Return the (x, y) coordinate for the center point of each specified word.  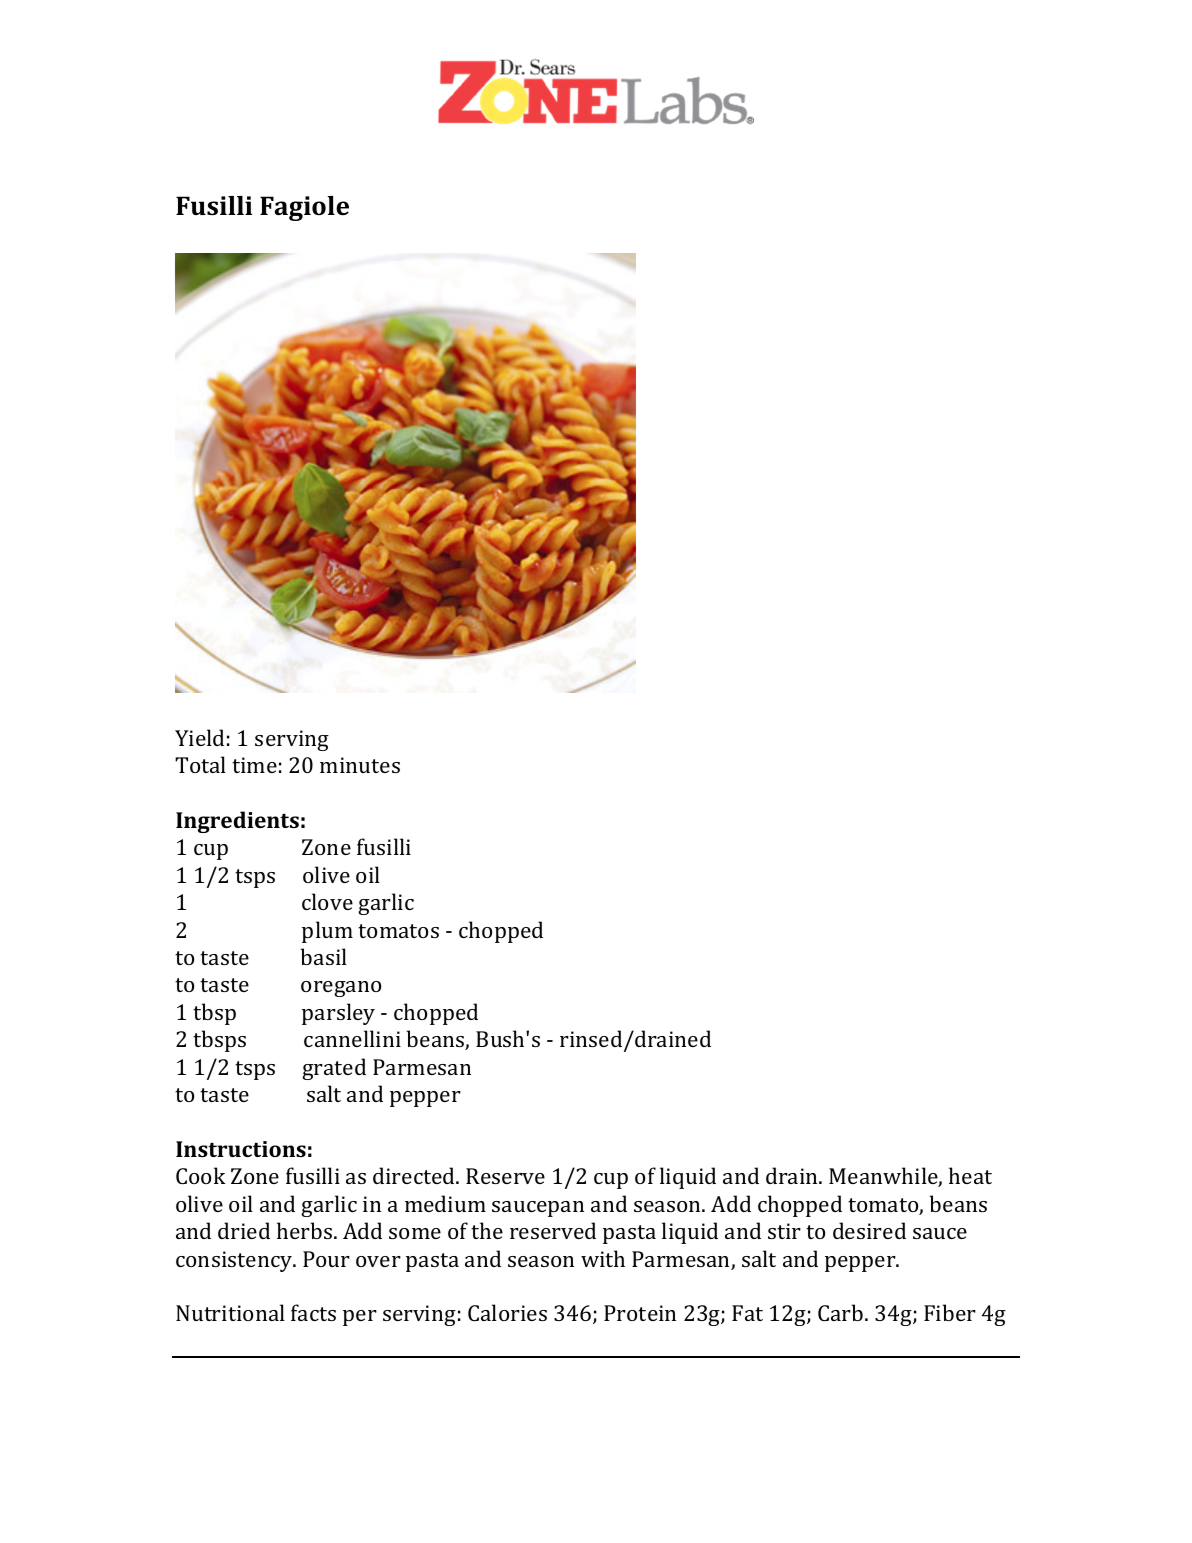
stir (784, 1231)
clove (327, 901)
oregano (341, 989)
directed (415, 1175)
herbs (304, 1230)
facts (313, 1312)
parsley (338, 1014)
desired (869, 1230)
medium (445, 1203)
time (254, 765)
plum (327, 932)
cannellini (352, 1038)
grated (334, 1069)
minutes (360, 765)
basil (324, 956)
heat (970, 1175)
